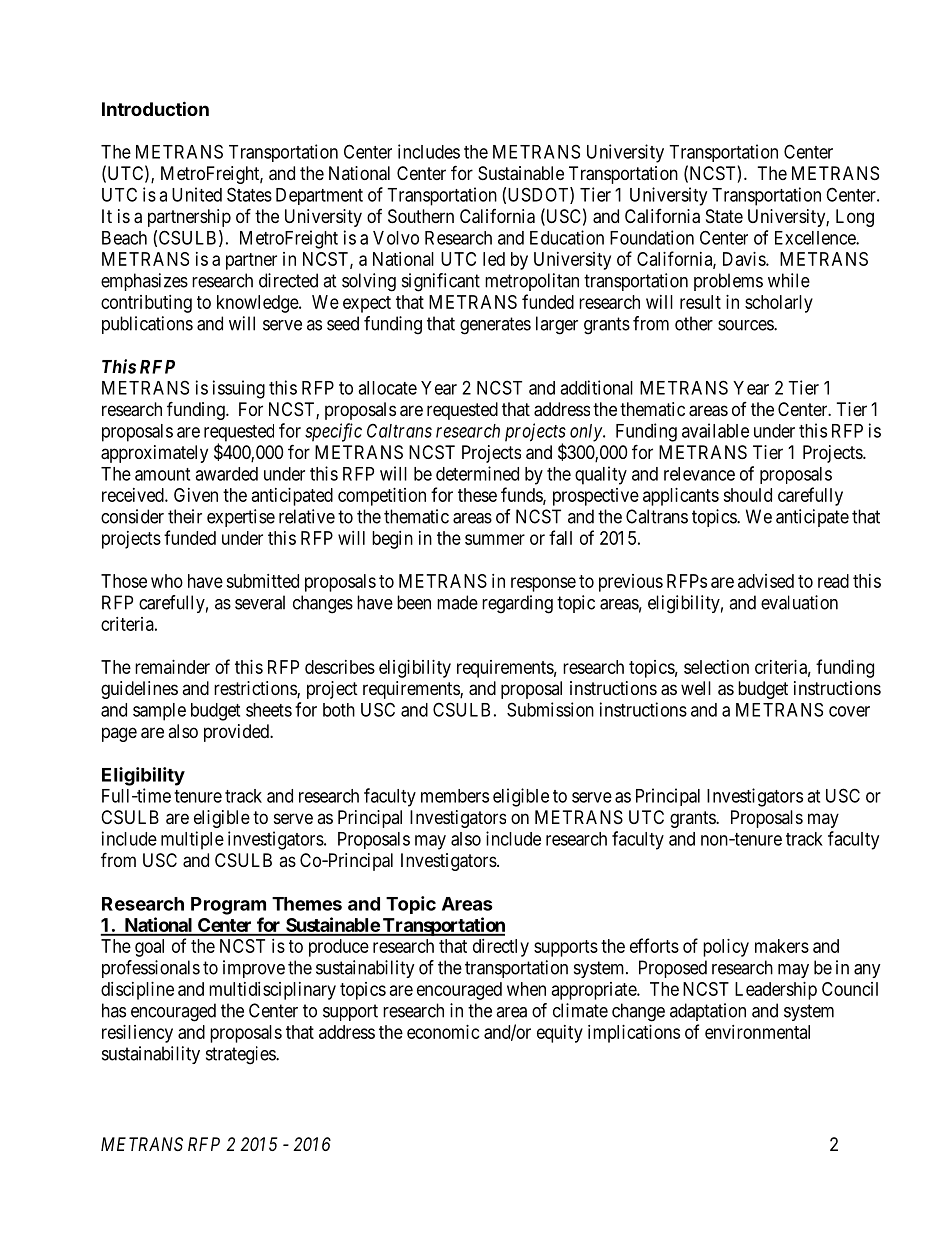 The width and height of the screenshot is (952, 1233). Describe the element at coordinates (715, 430) in the screenshot. I see `available` at that location.
